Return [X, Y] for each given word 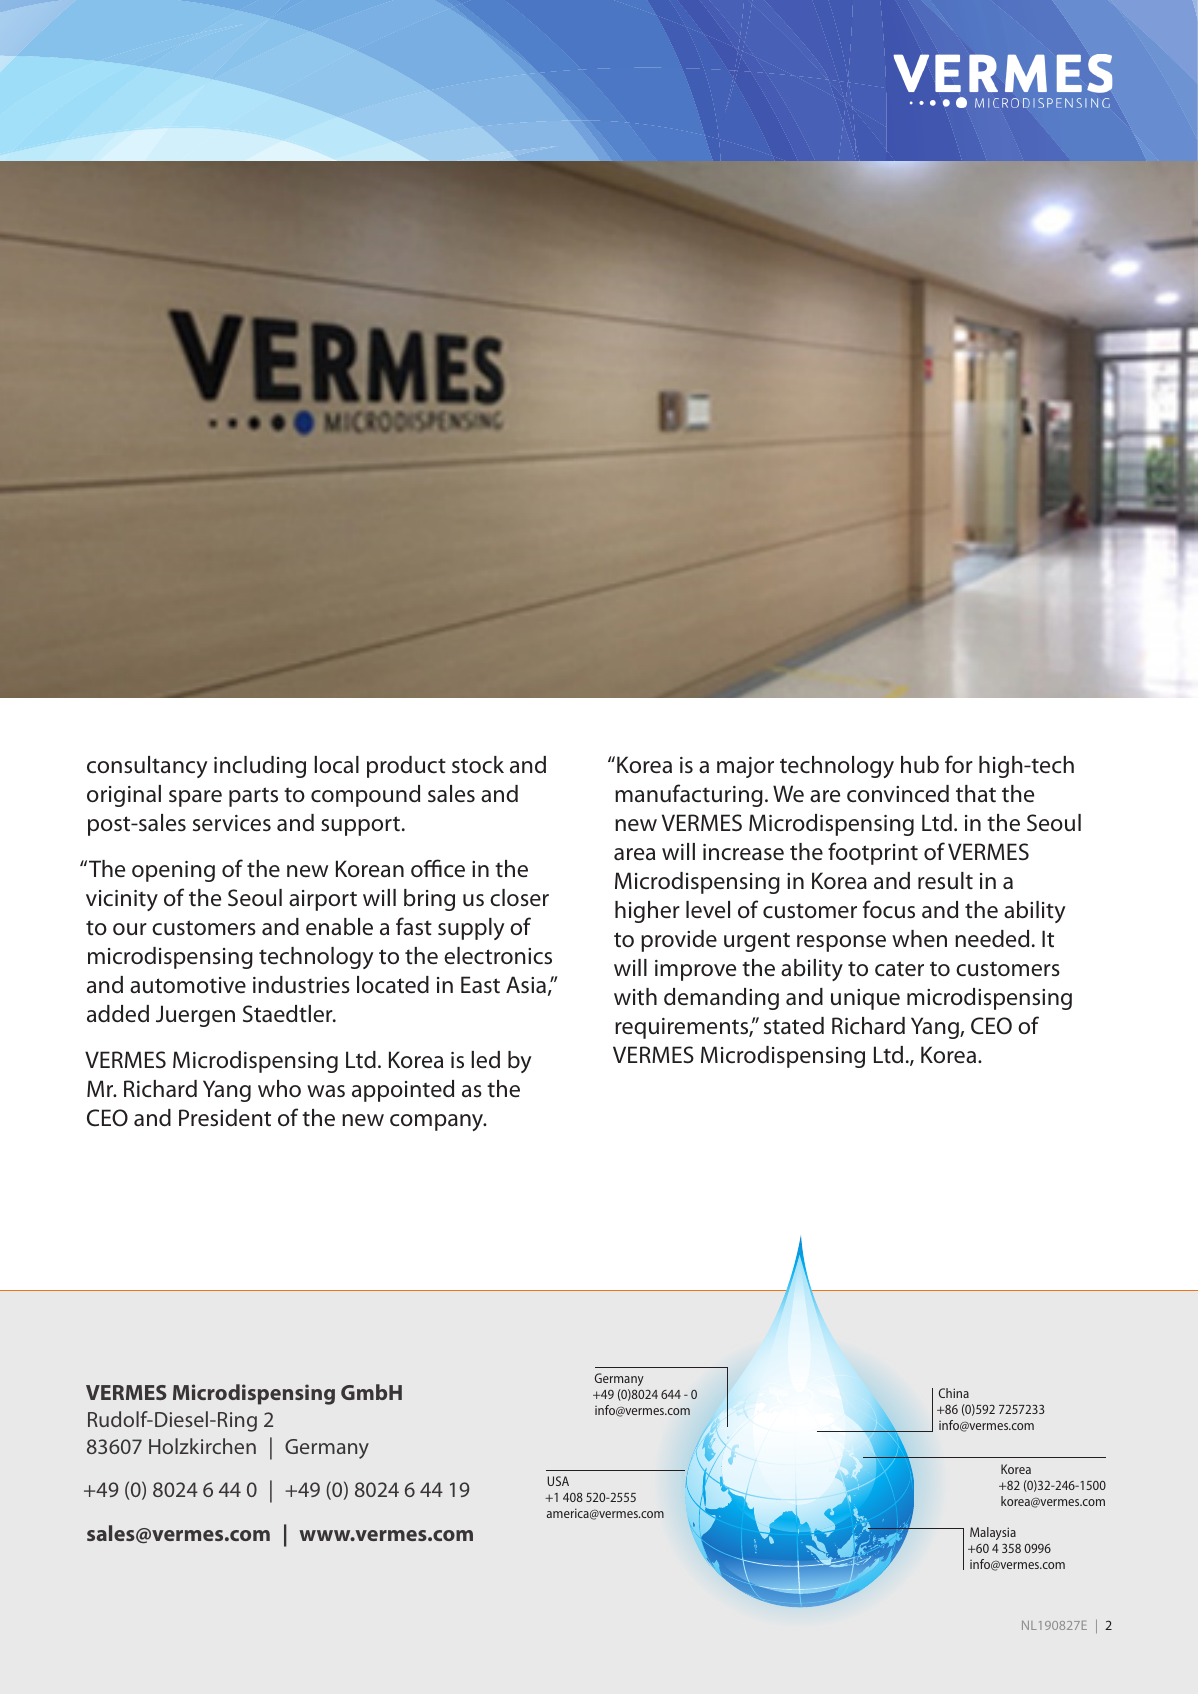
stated [794, 1026]
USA [558, 1481]
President [225, 1118]
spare [195, 798]
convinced [898, 794]
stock [478, 765]
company [438, 1122]
